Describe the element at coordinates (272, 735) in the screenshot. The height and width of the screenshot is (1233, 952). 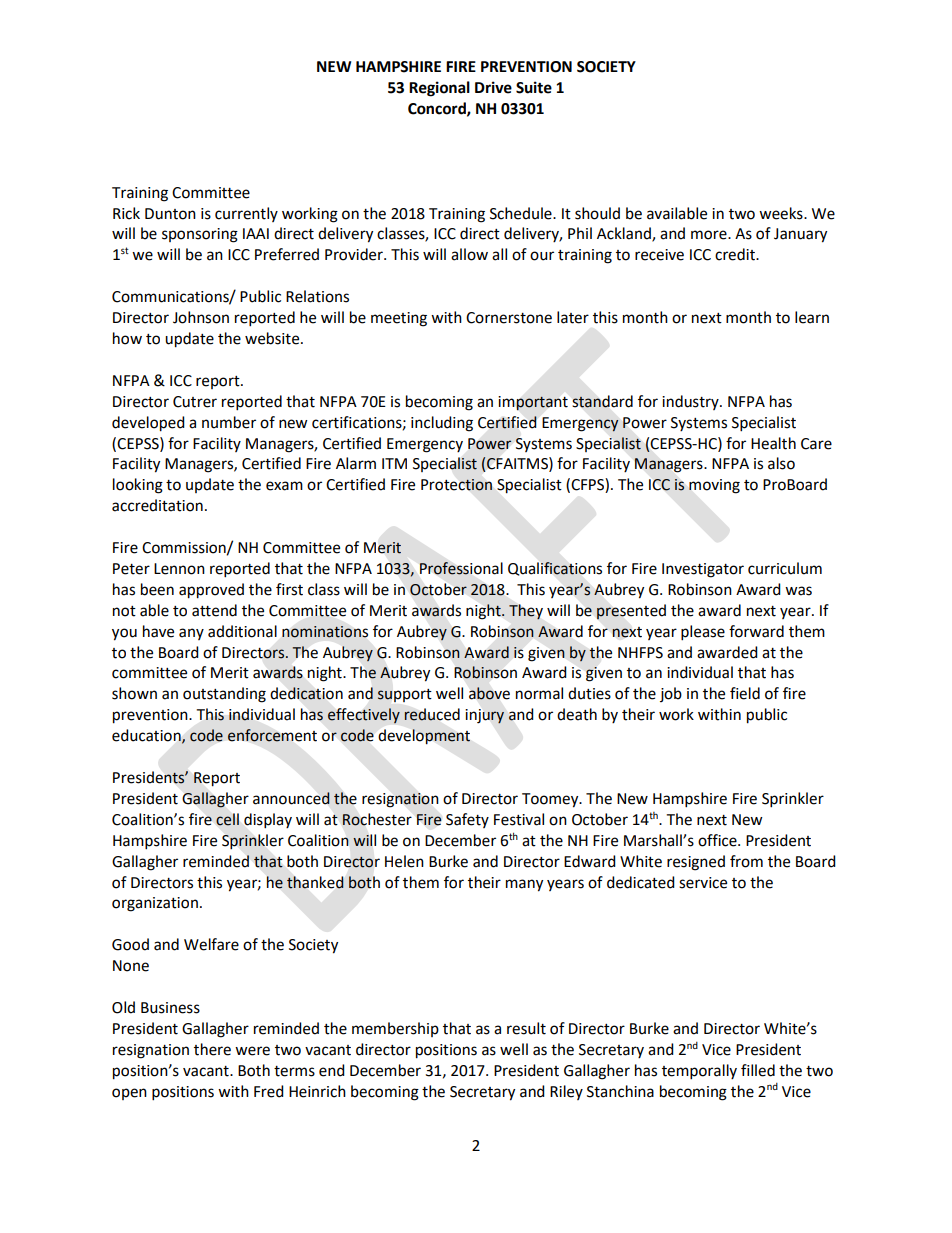
I see `enforcement` at that location.
